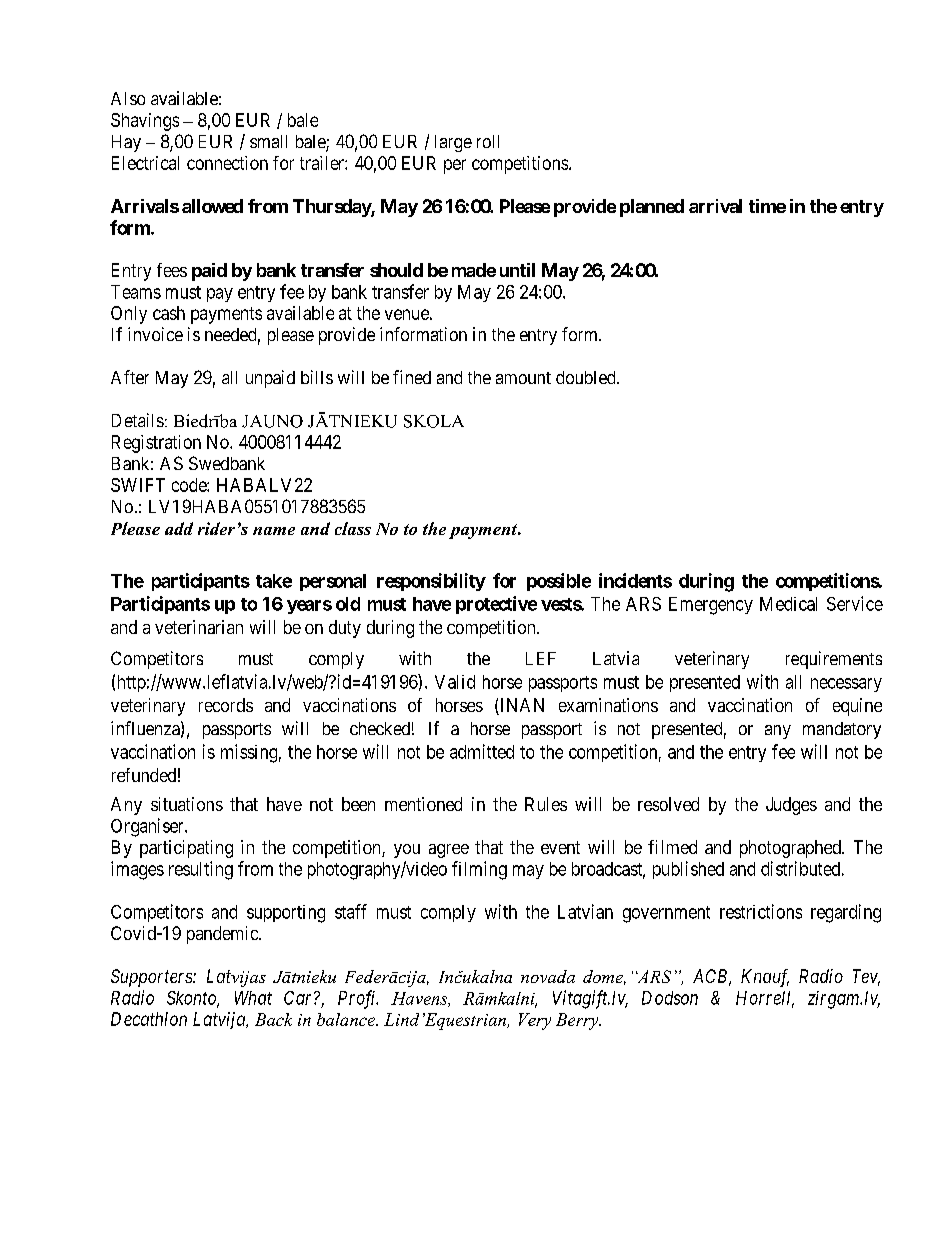 The width and height of the page is (952, 1233). I want to click on small, so click(268, 141).
